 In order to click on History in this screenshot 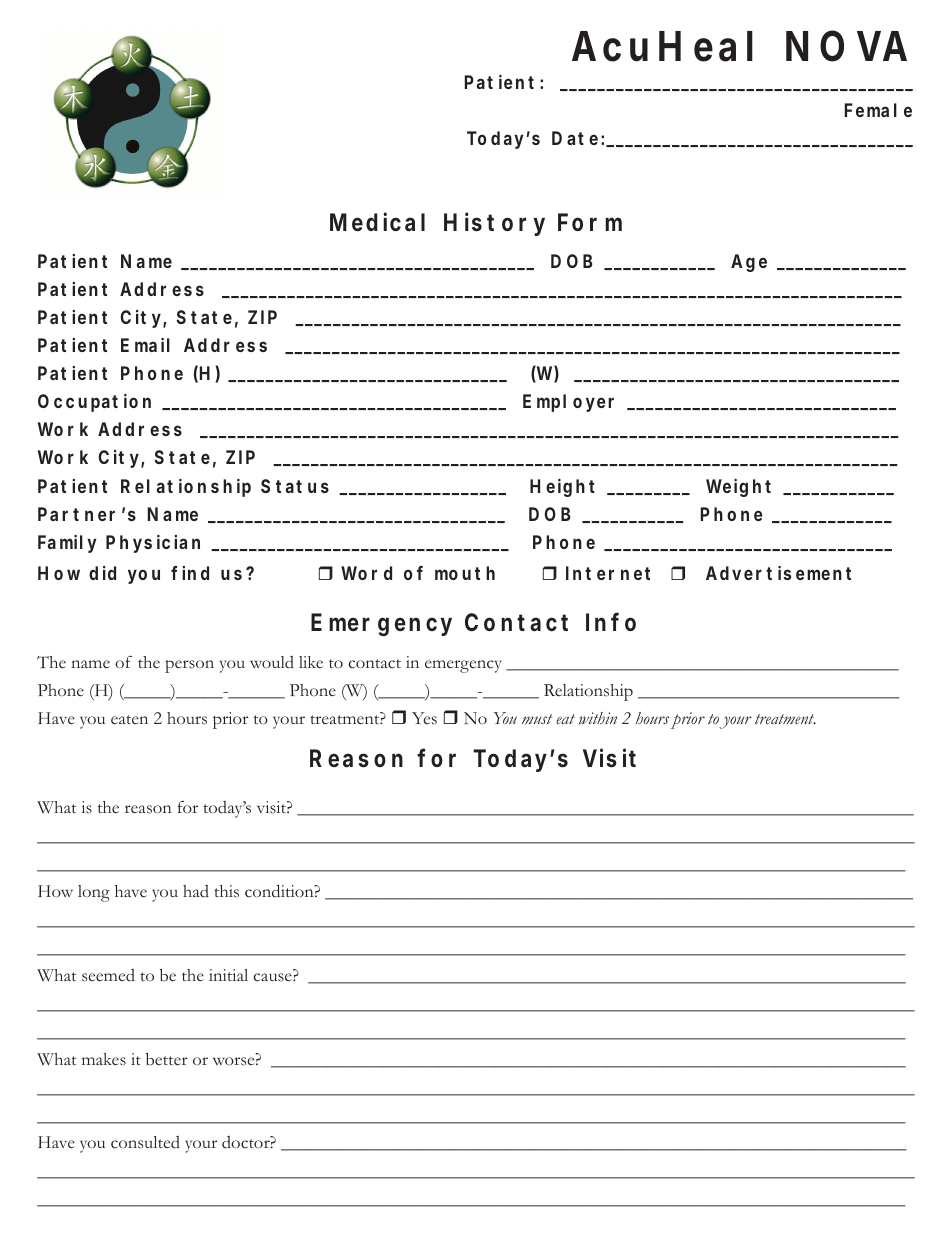, I will do `click(494, 224)`.
